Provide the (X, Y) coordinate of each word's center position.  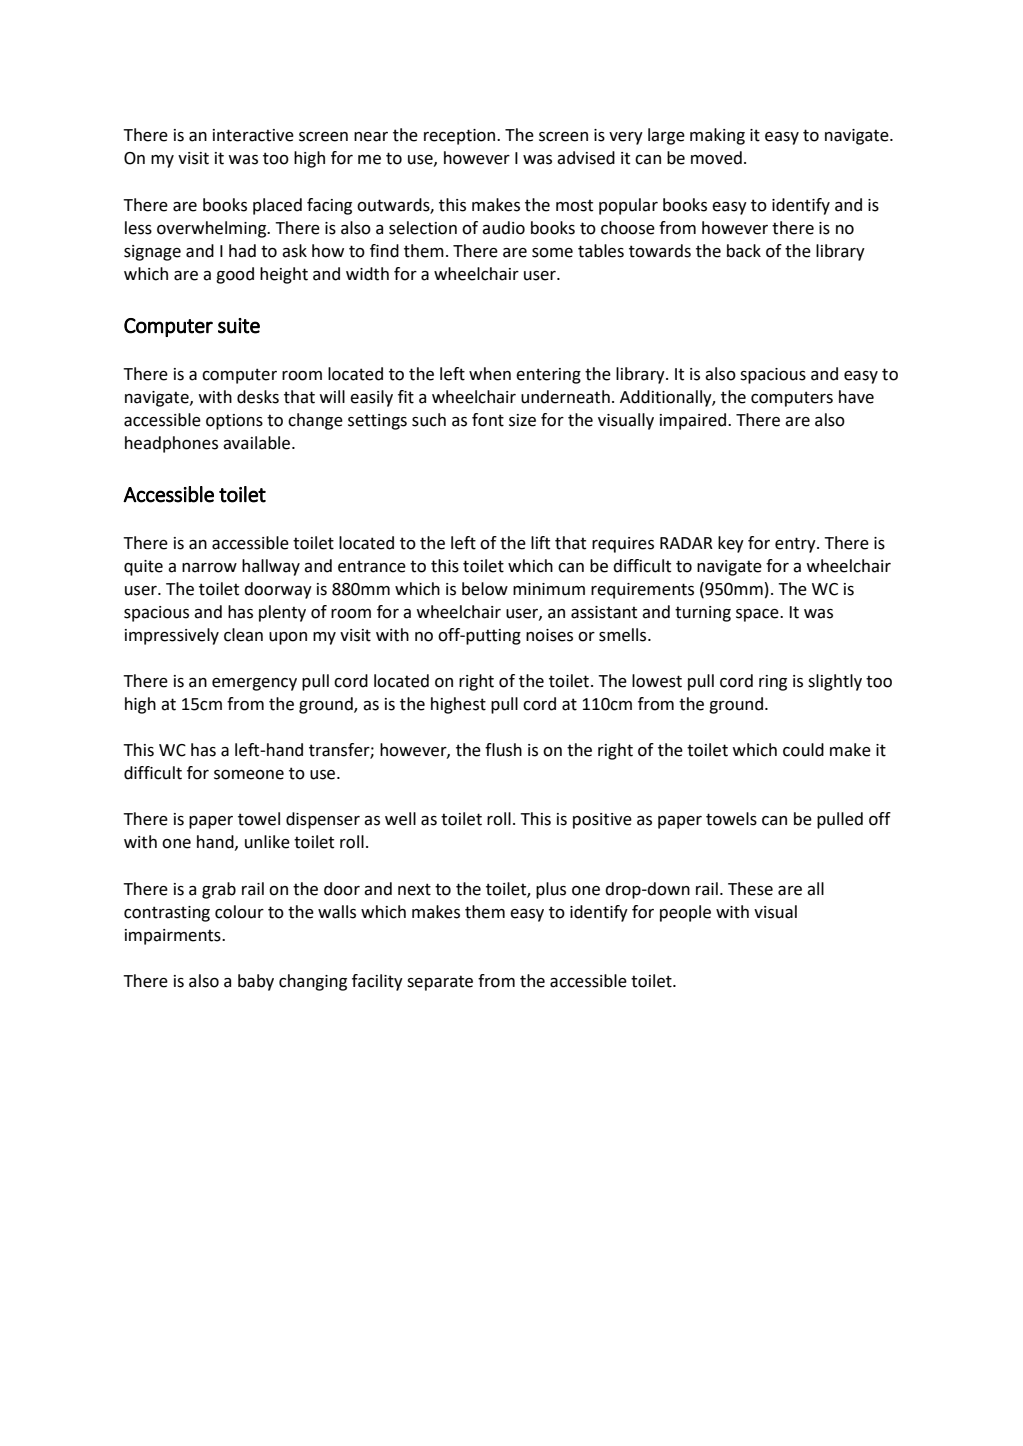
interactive (253, 135)
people (685, 913)
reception (461, 137)
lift (540, 543)
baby (256, 982)
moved (716, 158)
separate (440, 983)
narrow (209, 568)
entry (796, 545)
